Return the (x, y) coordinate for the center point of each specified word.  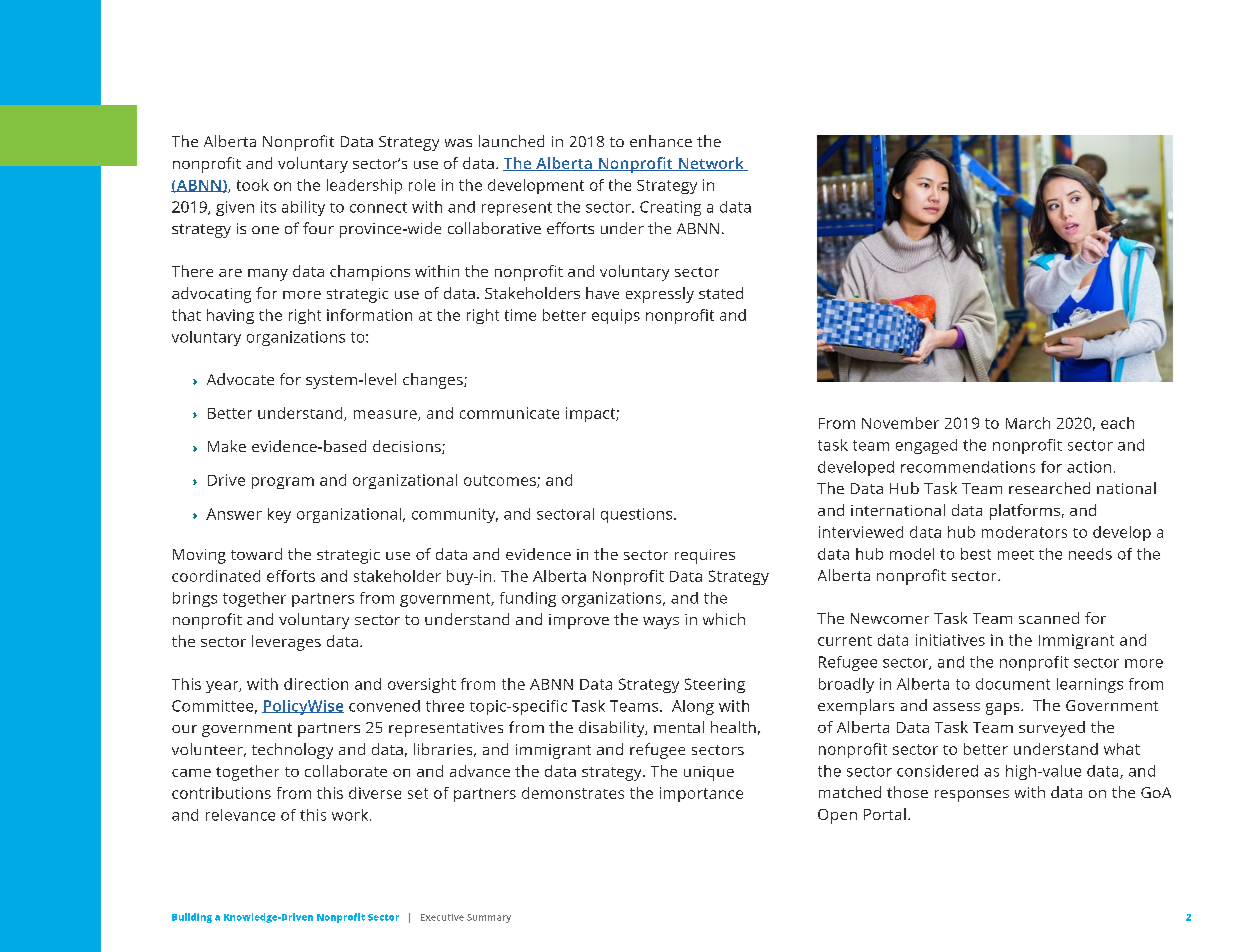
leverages (286, 643)
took (253, 185)
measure (386, 415)
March (1028, 423)
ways (661, 623)
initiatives (950, 640)
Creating (670, 208)
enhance (661, 141)
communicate (509, 413)
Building (192, 918)
